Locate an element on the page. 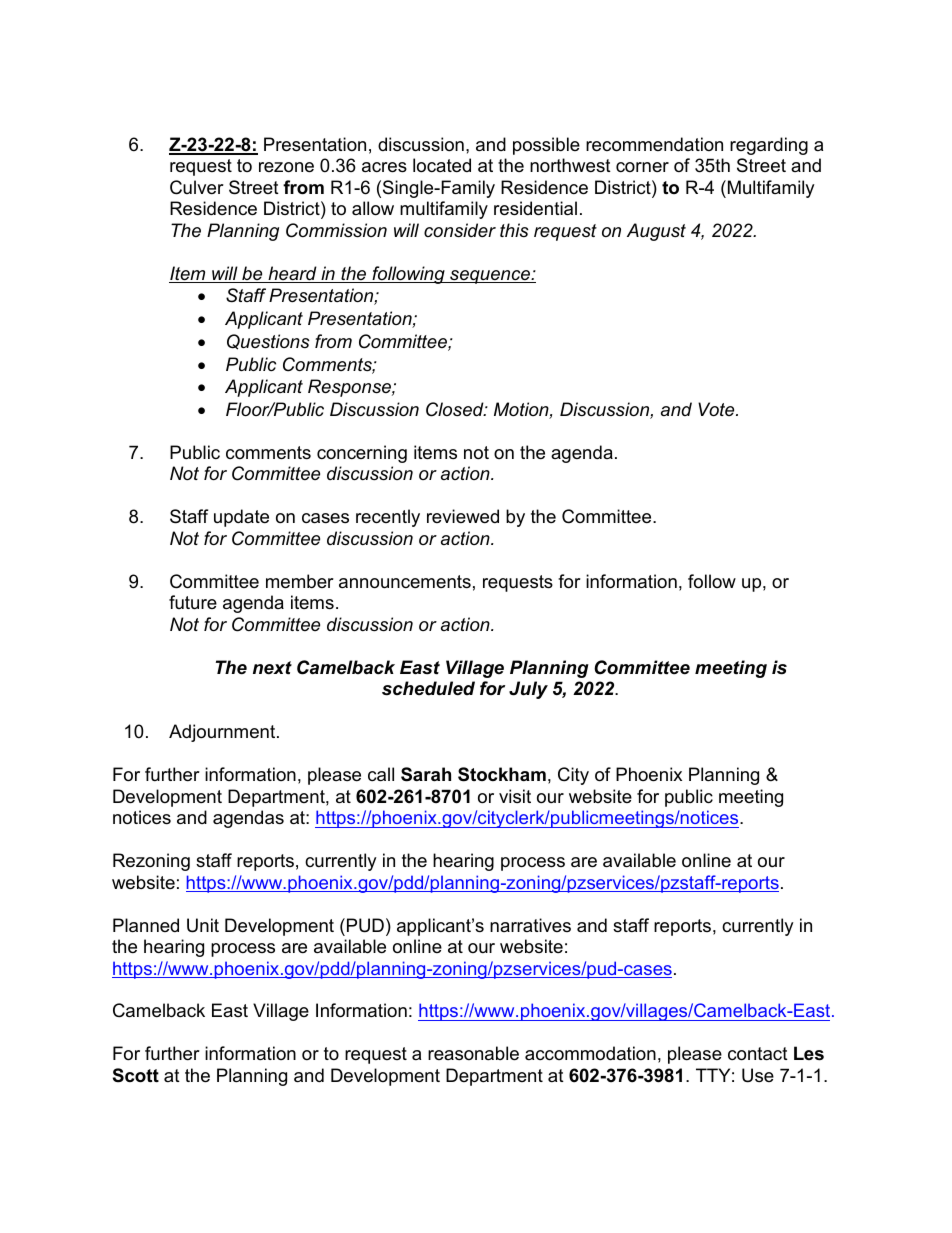 This image has width=952, height=1233. Scott is located at coordinates (136, 1075).
